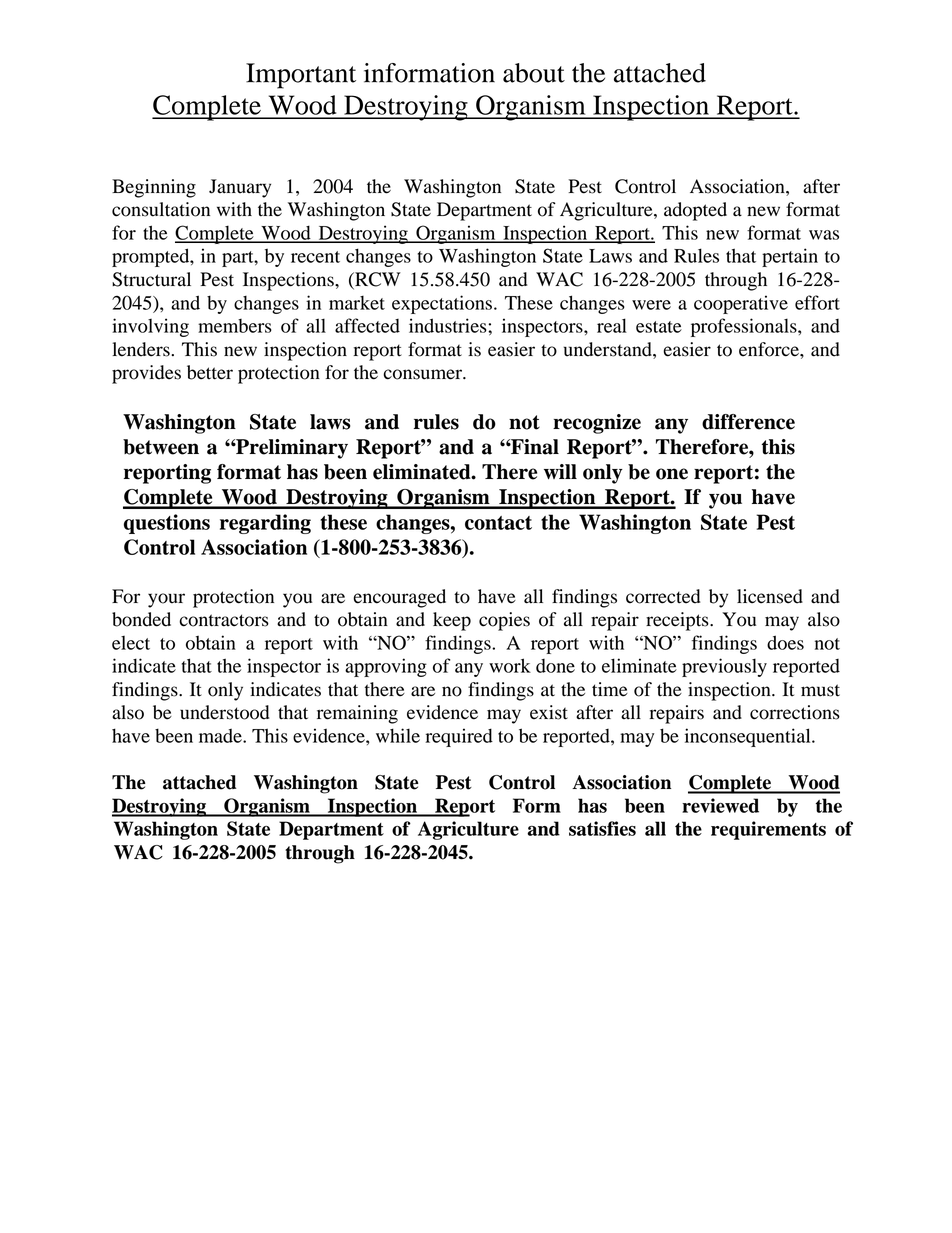 Image resolution: width=952 pixels, height=1233 pixels. What do you see at coordinates (449, 325) in the screenshot?
I see `industries` at bounding box center [449, 325].
